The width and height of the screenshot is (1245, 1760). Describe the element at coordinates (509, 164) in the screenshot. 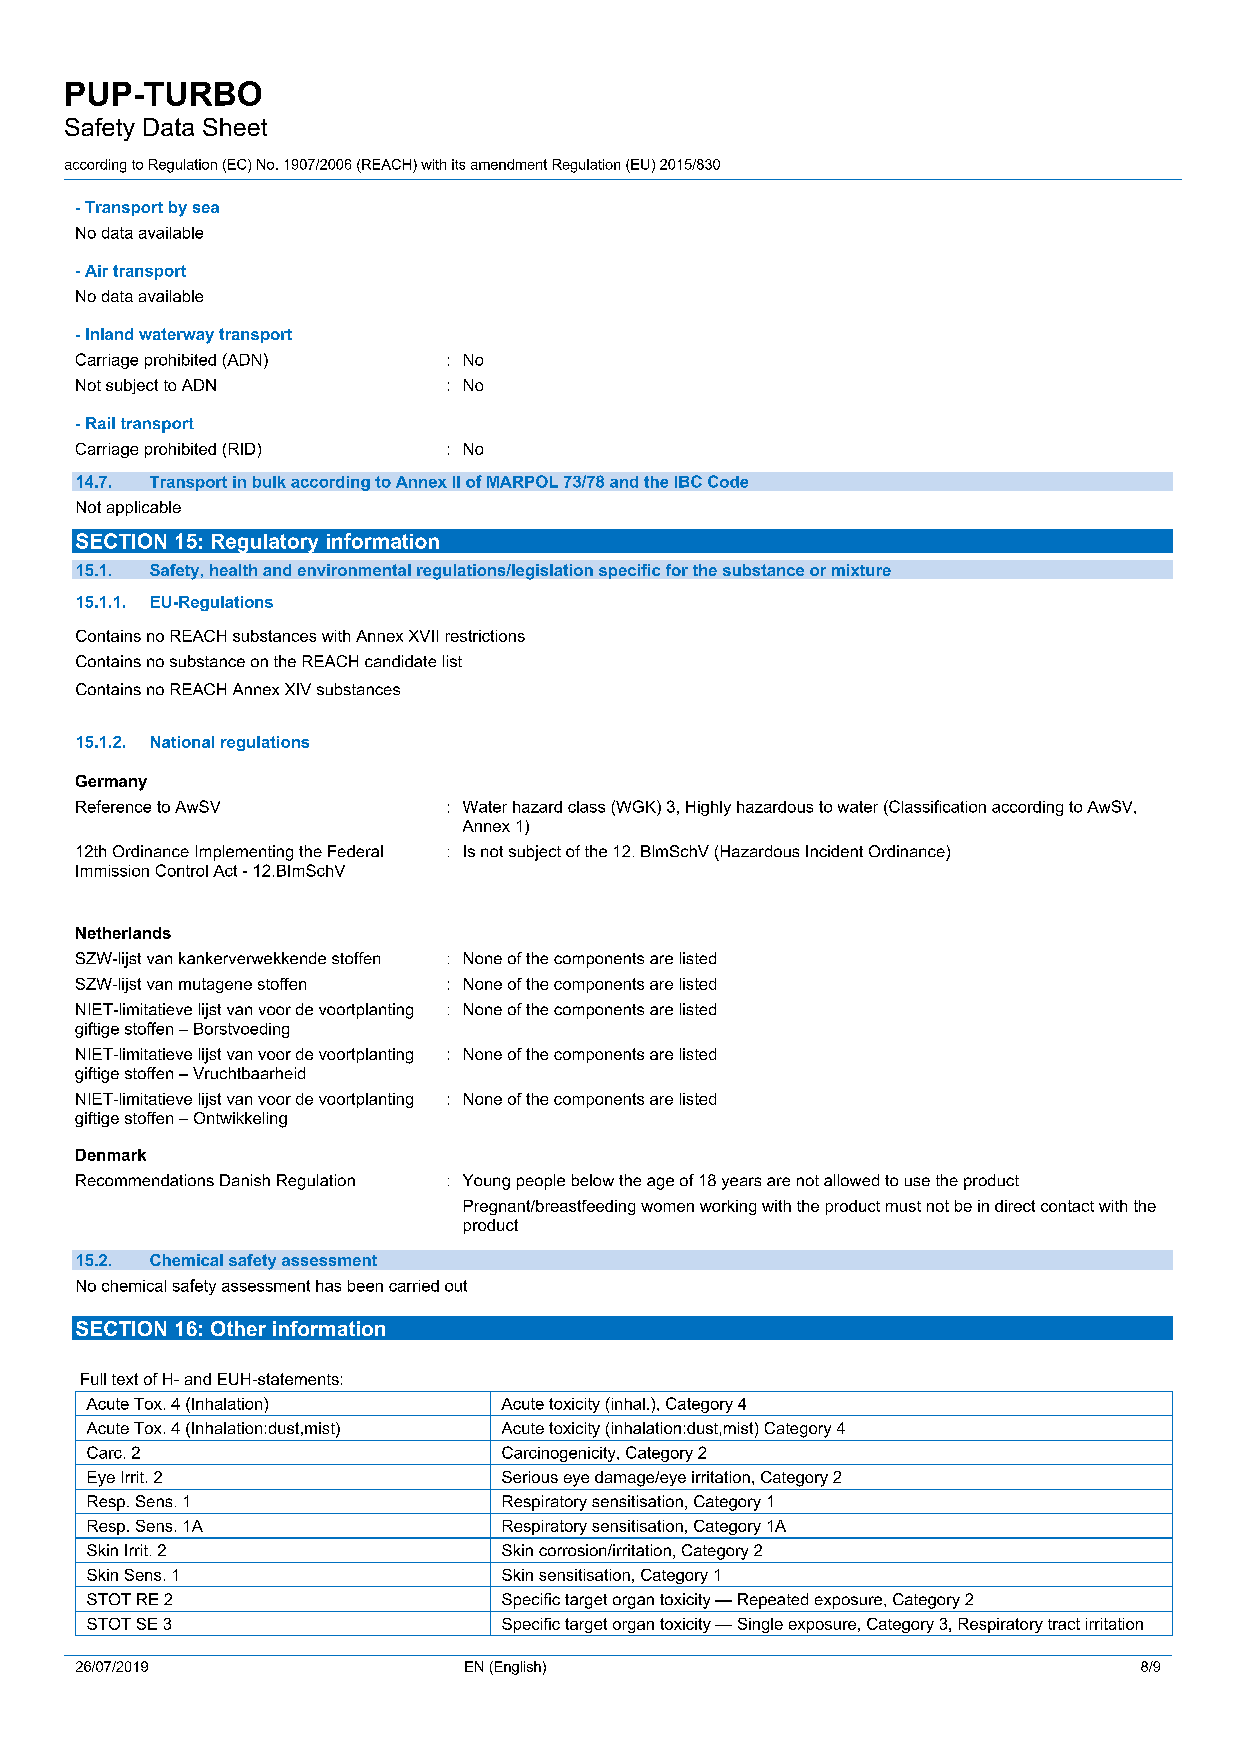

I see `amendment` at that location.
